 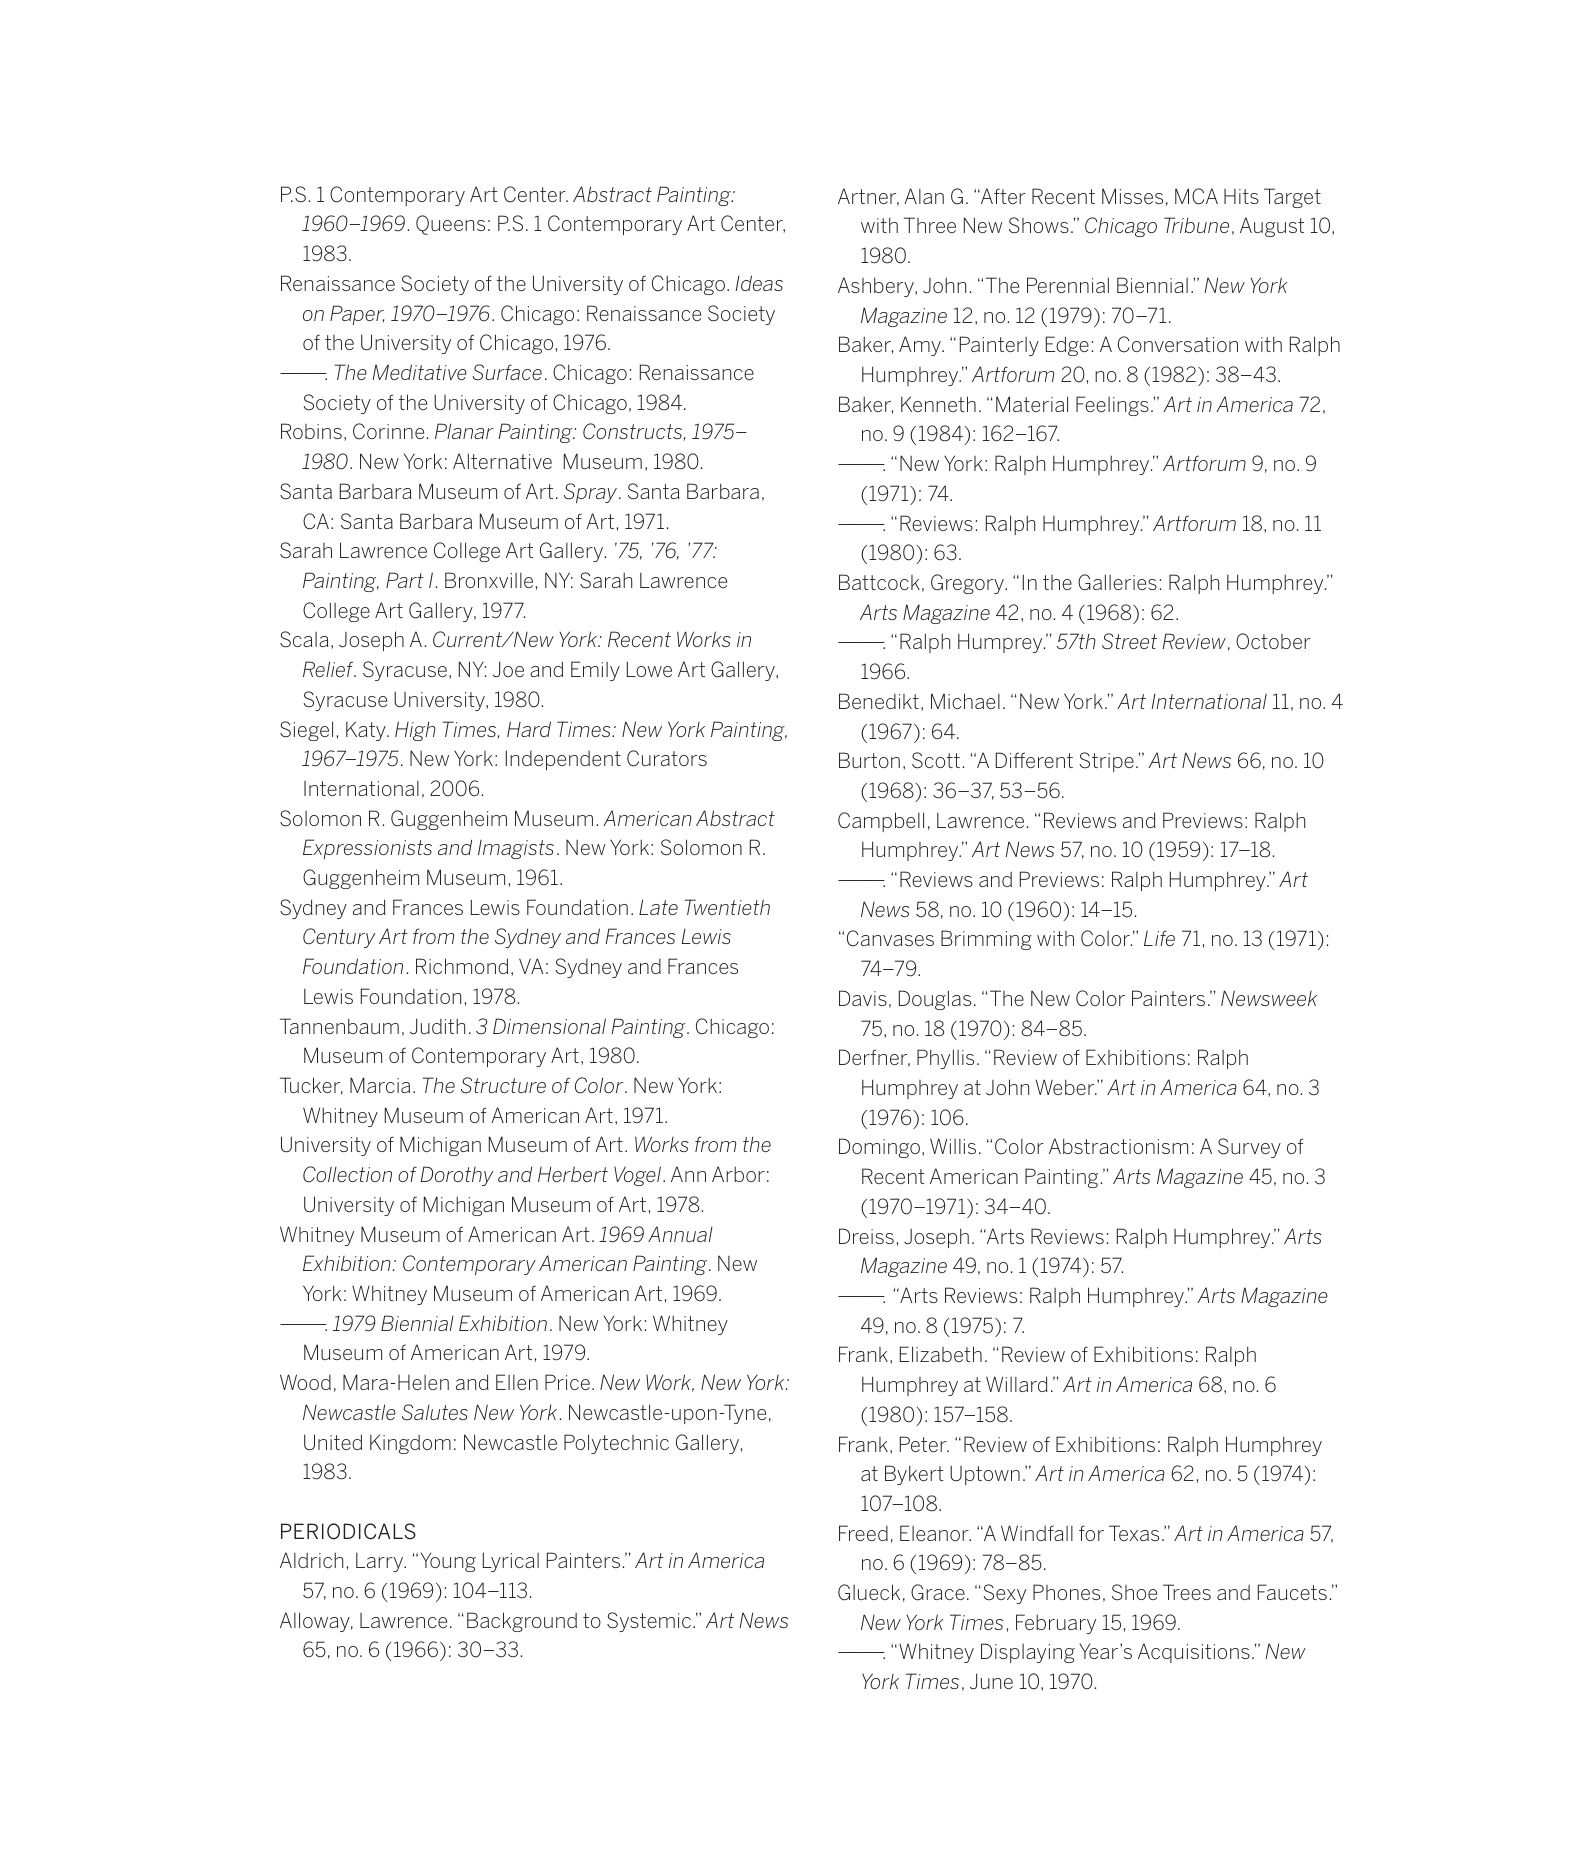 I want to click on High, so click(x=415, y=731).
